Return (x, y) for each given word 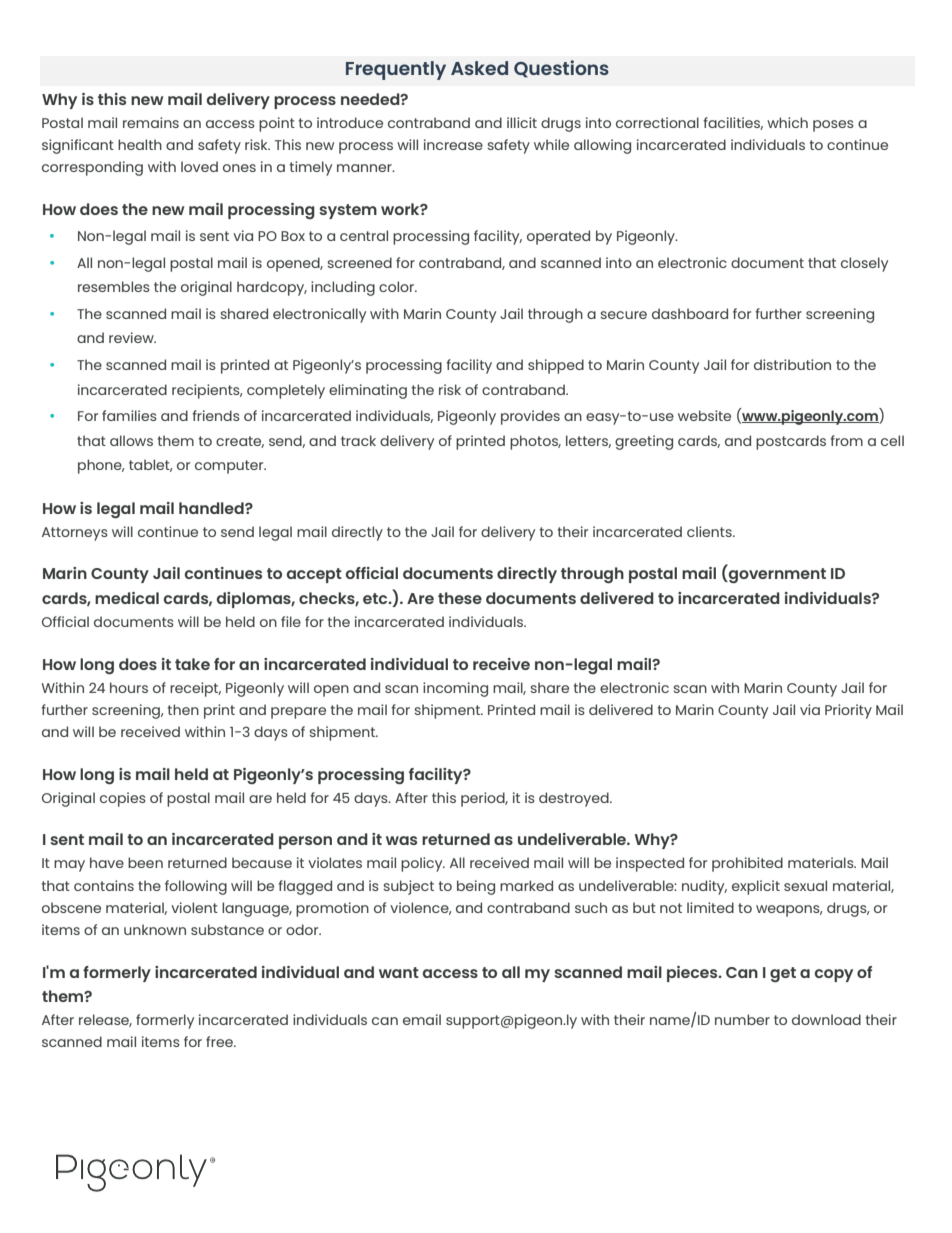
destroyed (575, 799)
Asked (479, 68)
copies (123, 799)
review (132, 337)
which (787, 122)
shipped (556, 366)
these (460, 598)
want (399, 972)
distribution (792, 364)
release (105, 1020)
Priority (848, 711)
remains (151, 122)
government (776, 575)
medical (127, 598)
